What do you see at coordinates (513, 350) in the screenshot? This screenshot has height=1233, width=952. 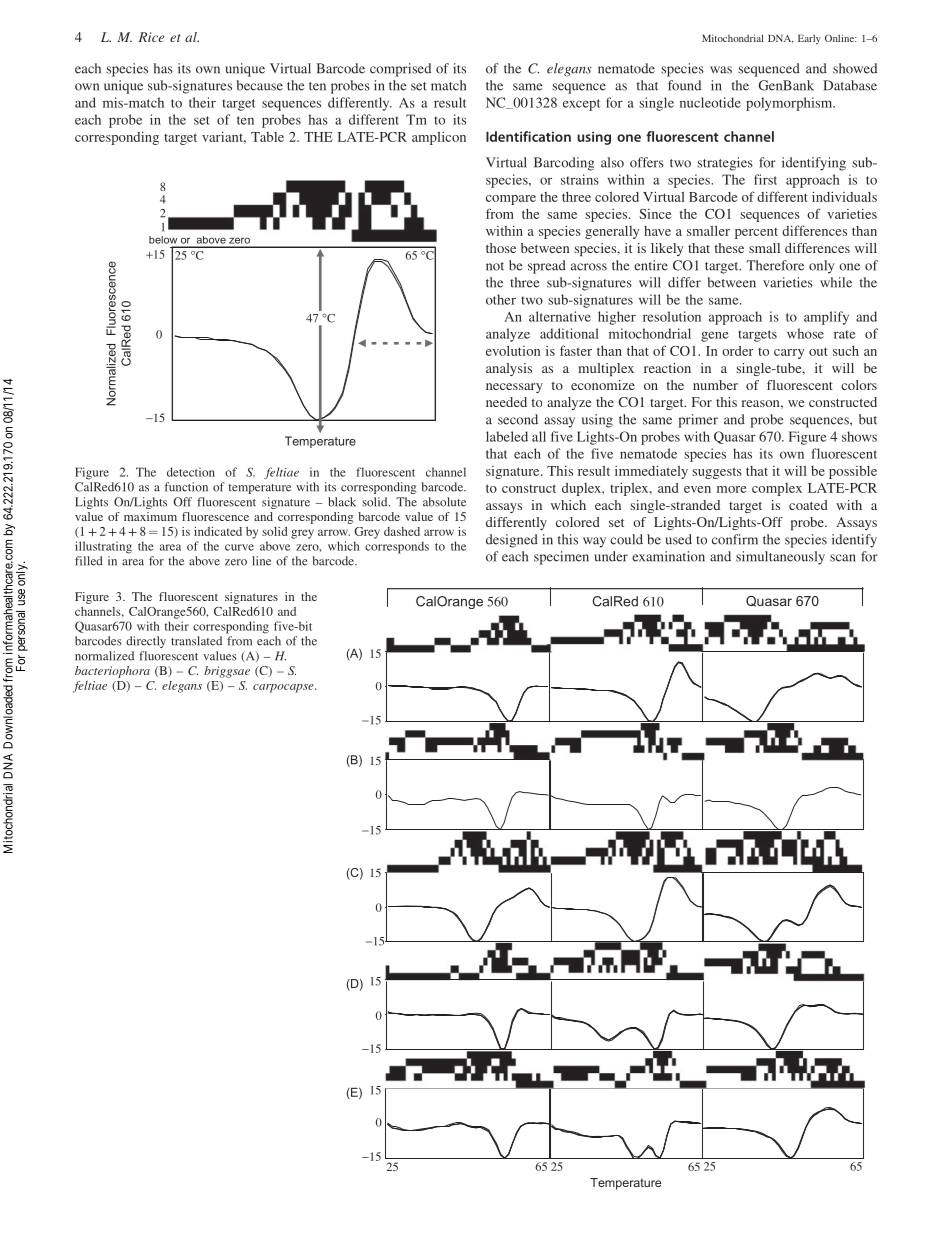 I see `evolution` at bounding box center [513, 350].
